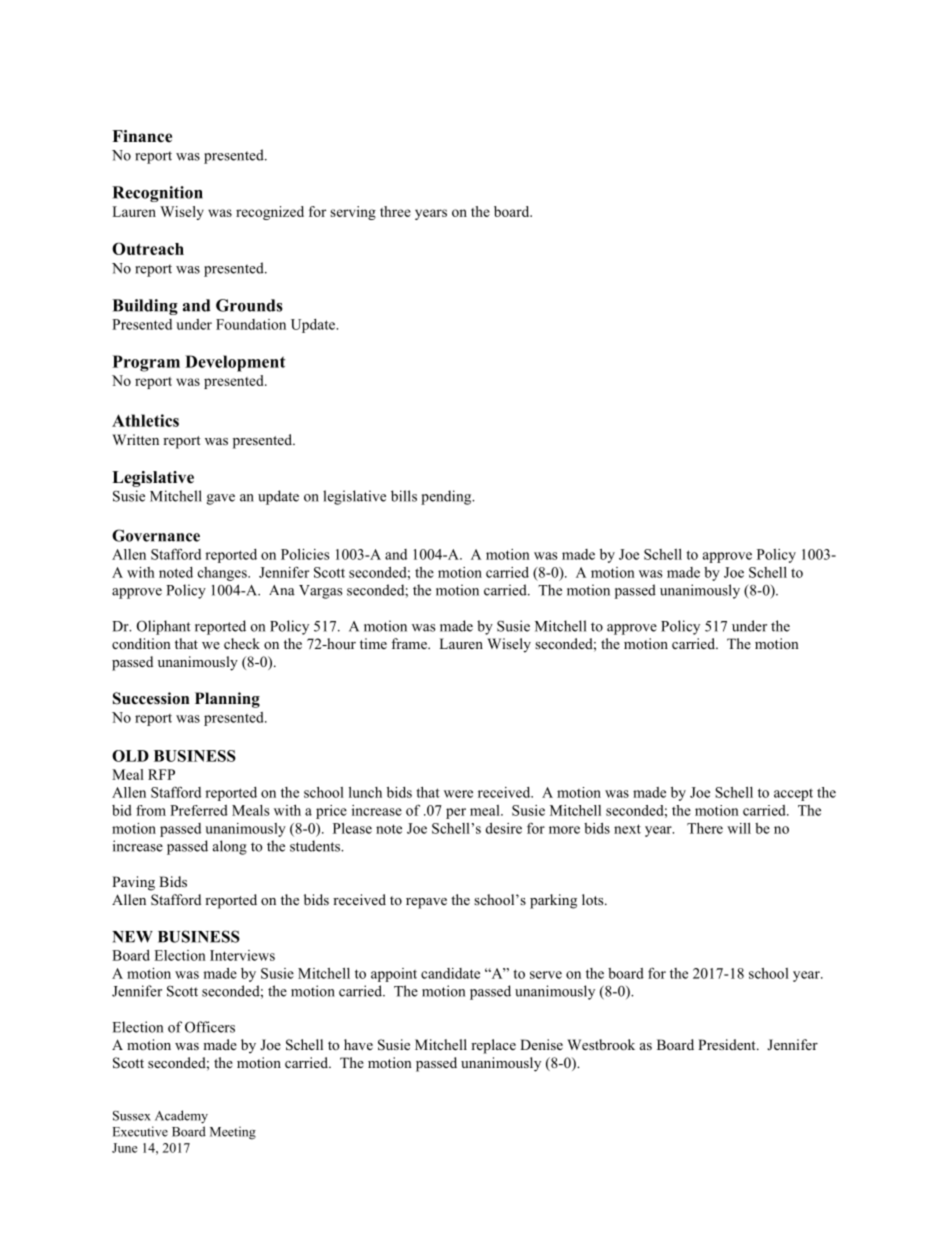  What do you see at coordinates (793, 795) in the page?
I see `accept` at bounding box center [793, 795].
